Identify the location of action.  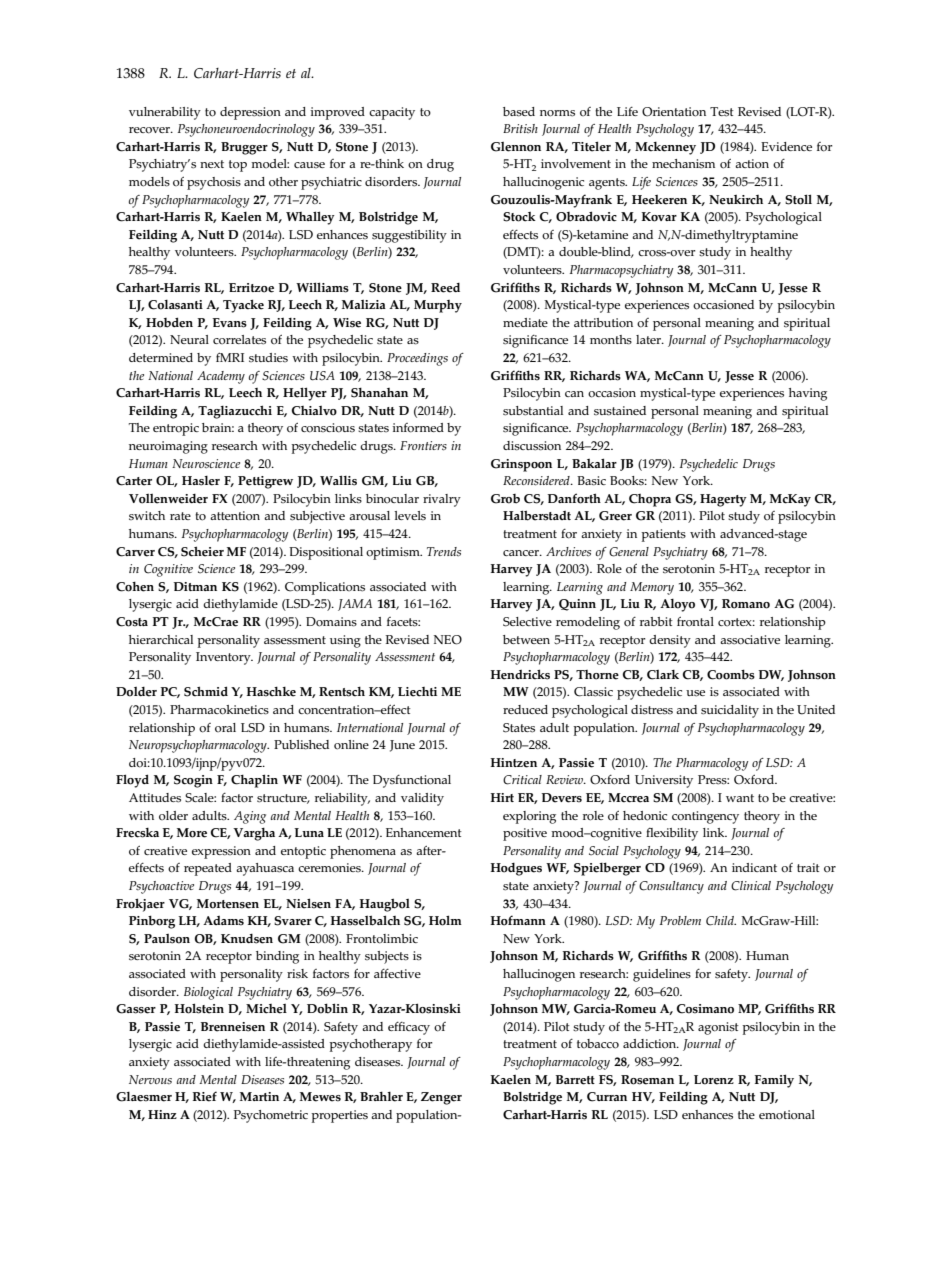
(752, 163).
